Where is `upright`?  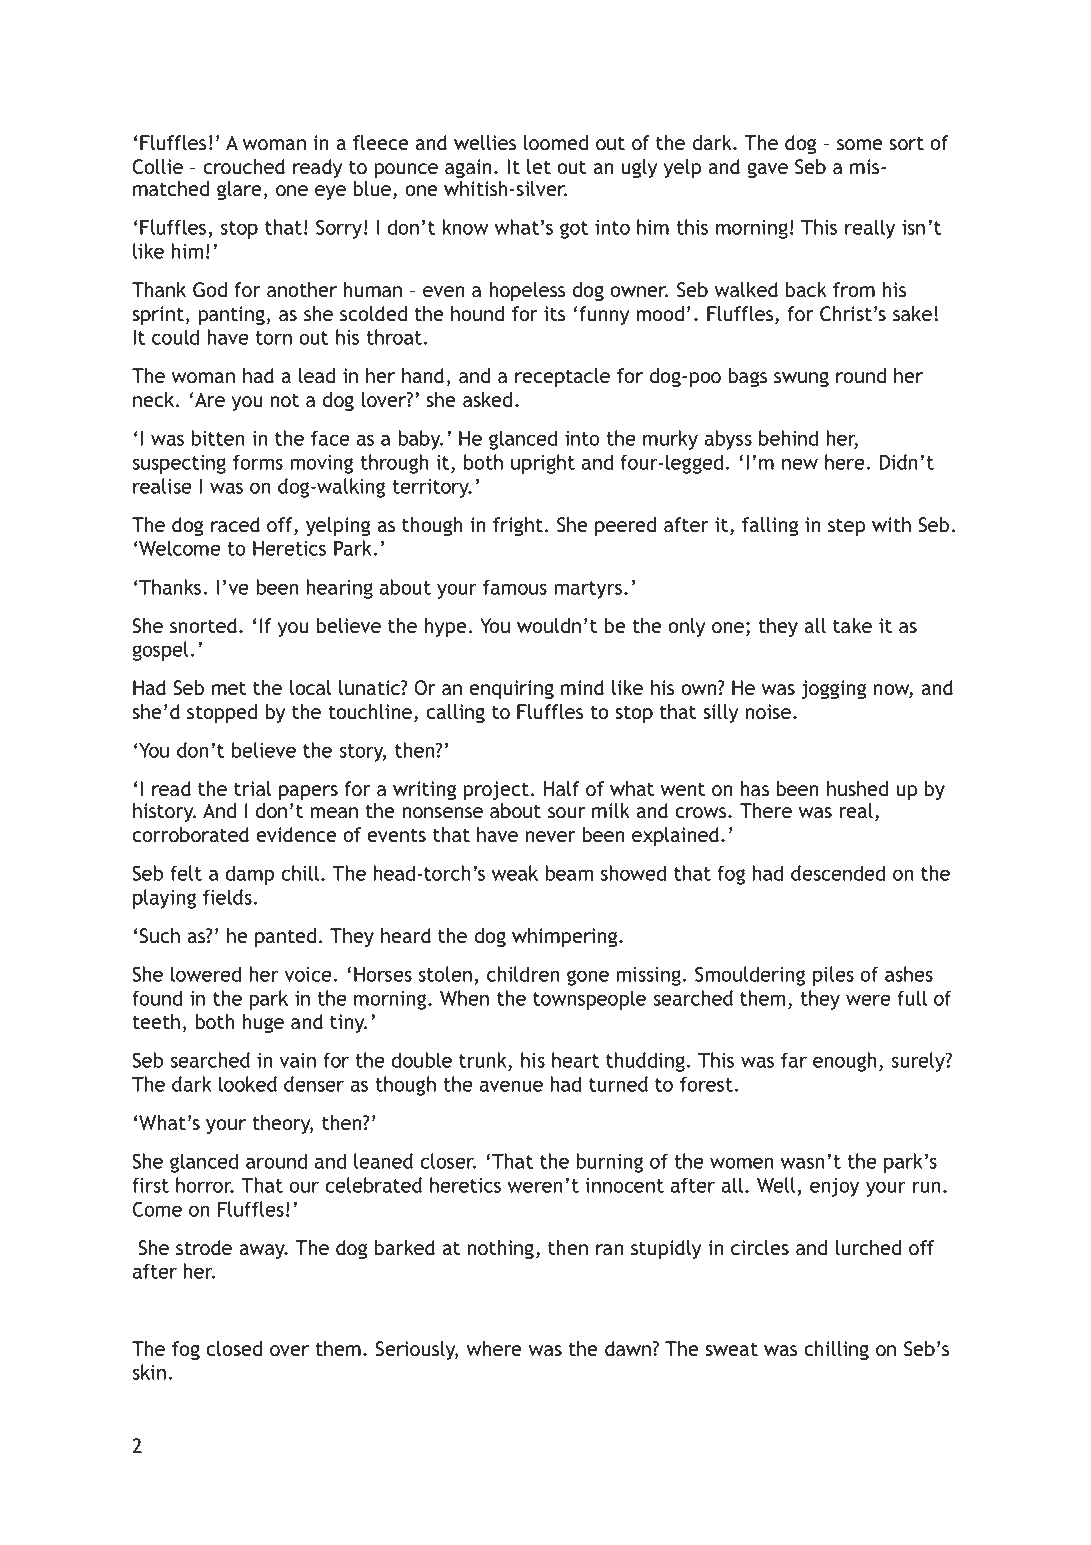
upright is located at coordinates (543, 464).
